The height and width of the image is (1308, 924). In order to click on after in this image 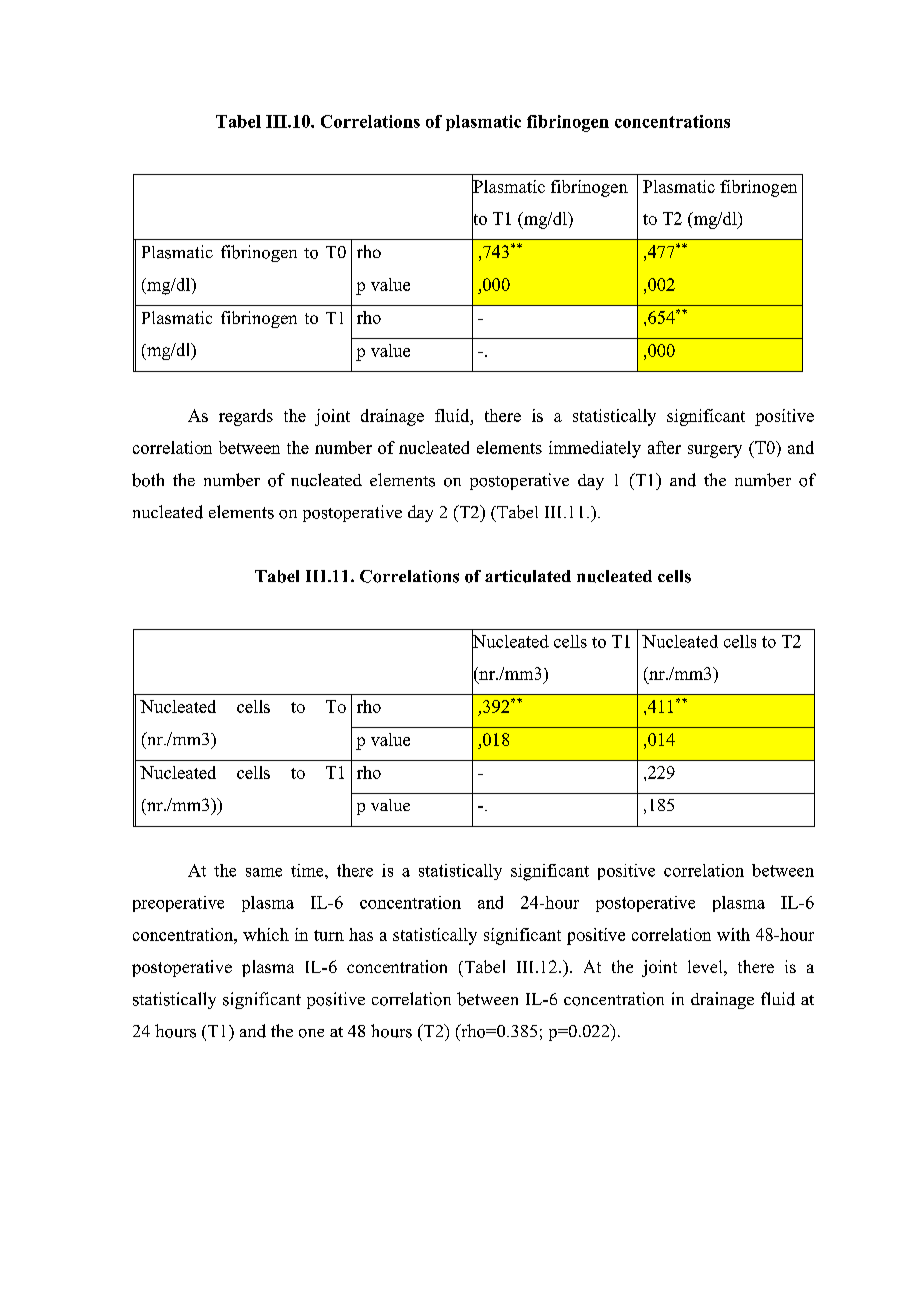, I will do `click(664, 447)`.
